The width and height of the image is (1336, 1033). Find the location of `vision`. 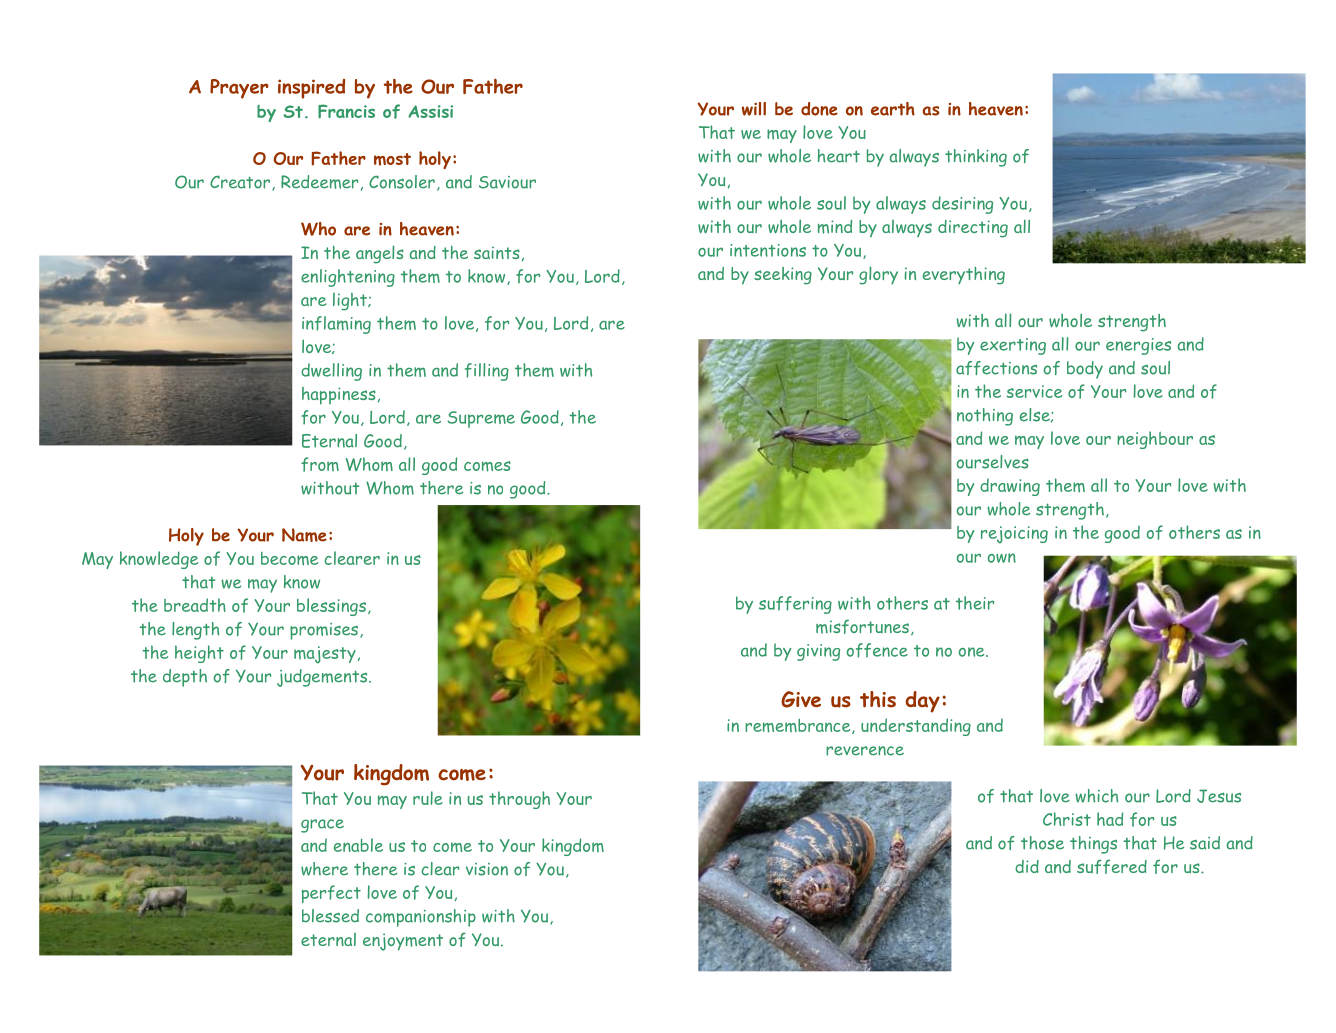

vision is located at coordinates (487, 869).
